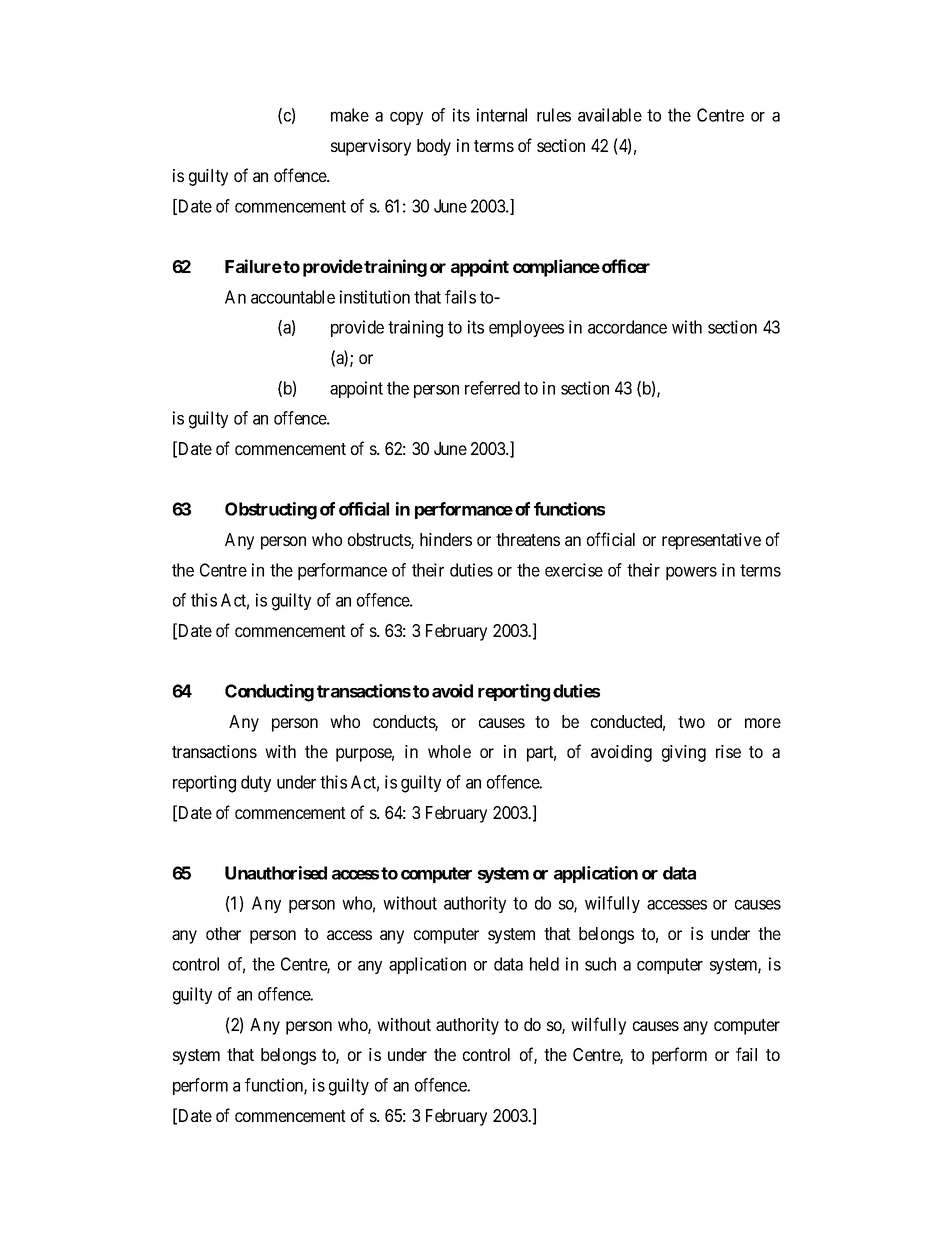 This page has height=1233, width=952. What do you see at coordinates (600, 964) in the page?
I see `such` at bounding box center [600, 964].
